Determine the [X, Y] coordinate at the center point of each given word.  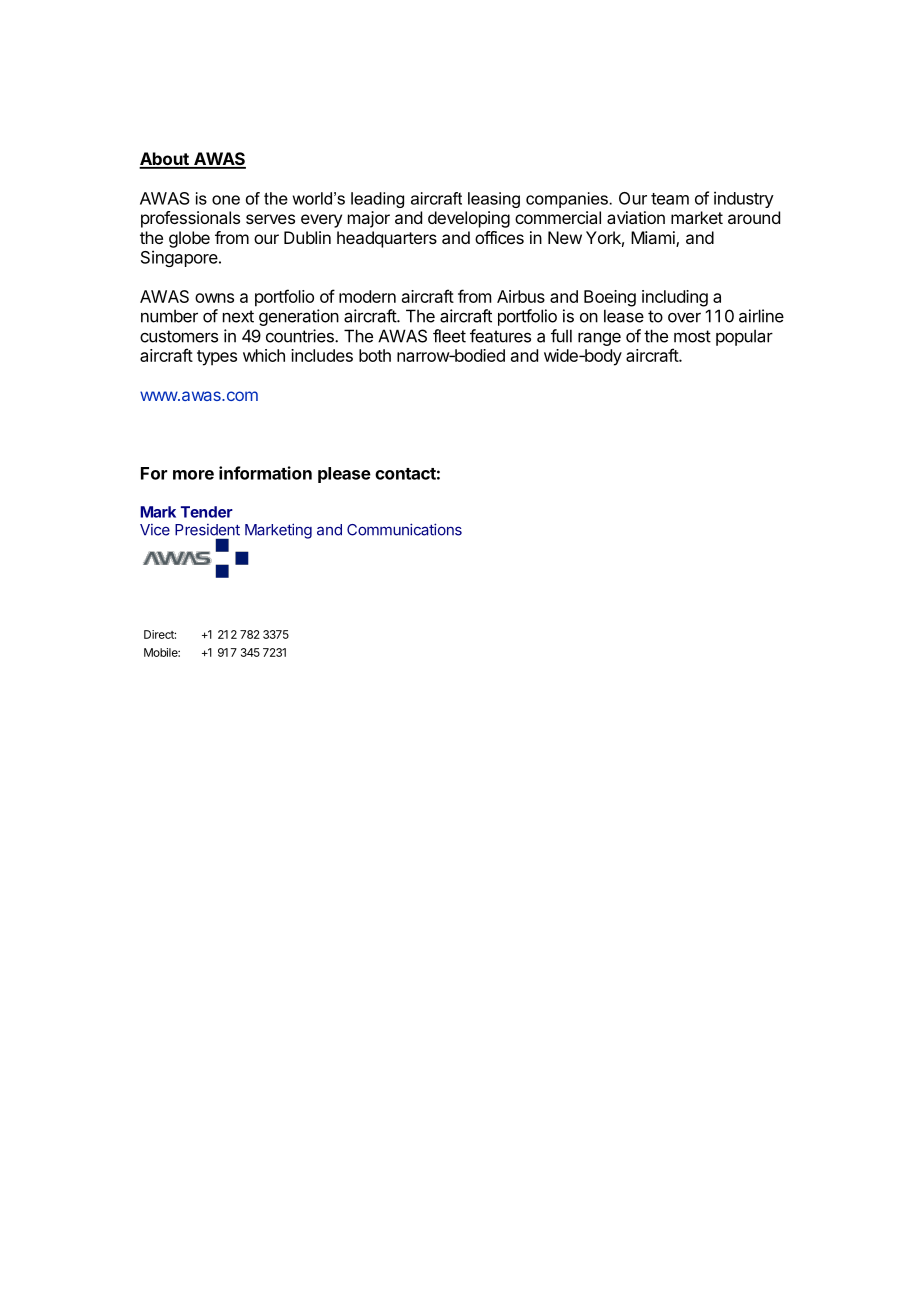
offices [499, 237]
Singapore [180, 258]
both [375, 355]
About [165, 160]
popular [744, 337]
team [670, 199]
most [692, 336]
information [265, 473]
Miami [654, 239]
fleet [449, 336]
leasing [494, 200]
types [217, 358]
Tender [207, 512]
